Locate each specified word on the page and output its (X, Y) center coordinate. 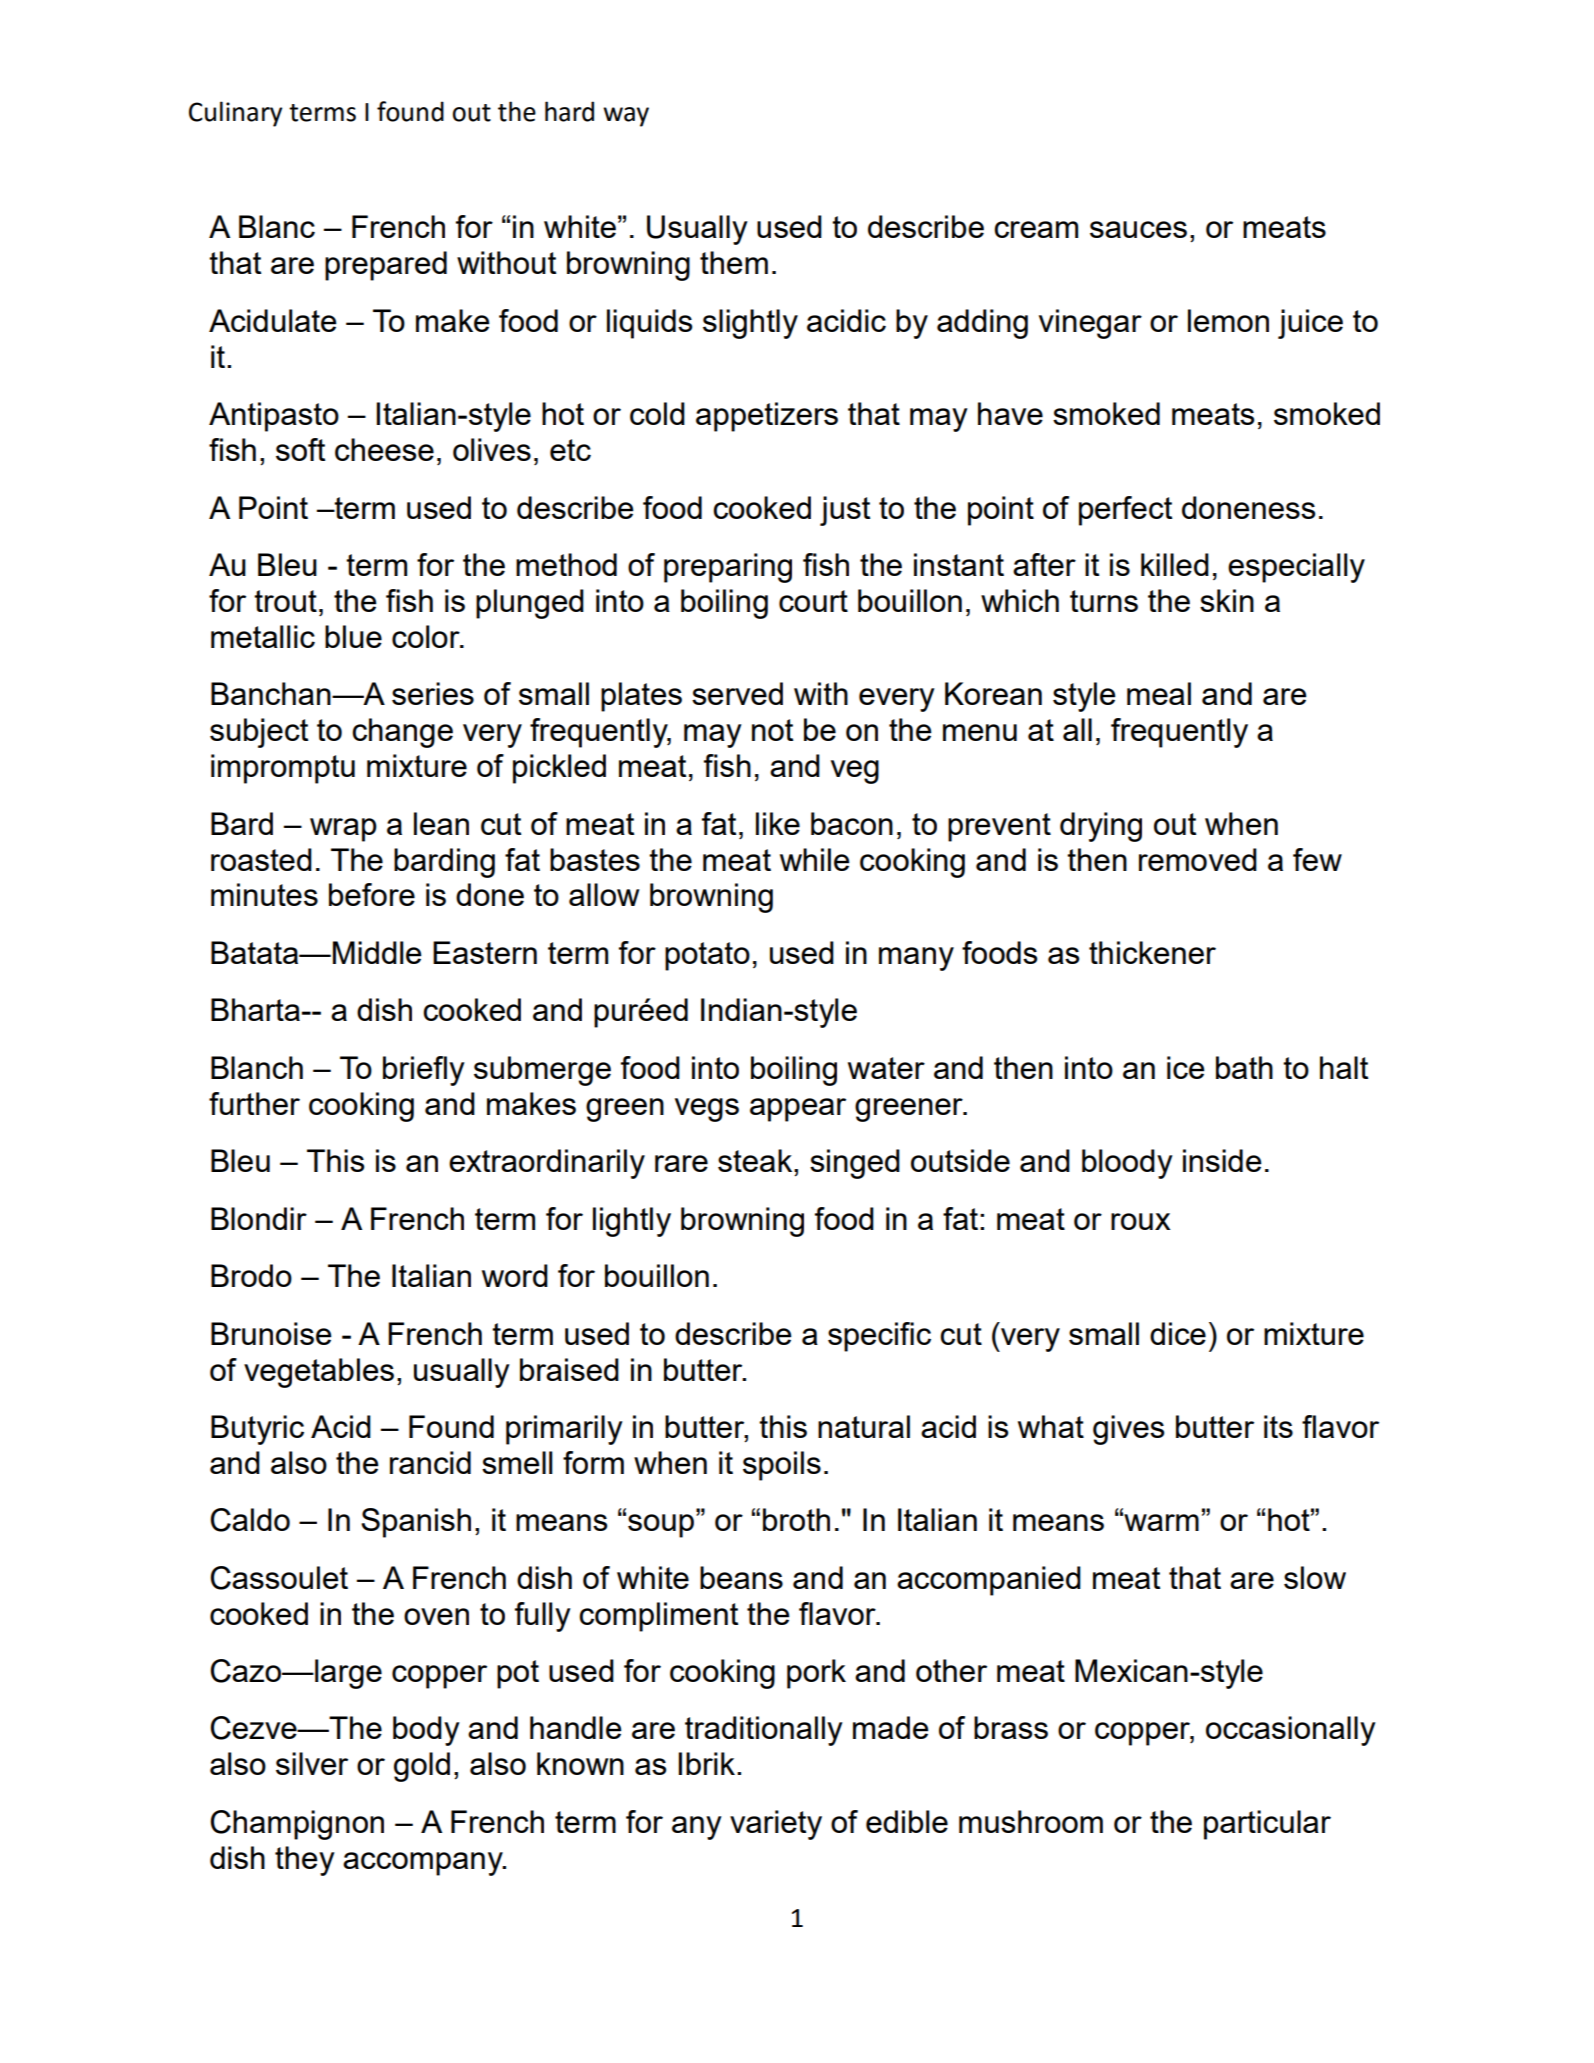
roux (1141, 1221)
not (772, 730)
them (734, 262)
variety (776, 1825)
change (402, 733)
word (515, 1275)
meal (1159, 693)
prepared (386, 266)
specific (879, 1337)
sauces (1138, 229)
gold (422, 1767)
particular (1267, 1825)
